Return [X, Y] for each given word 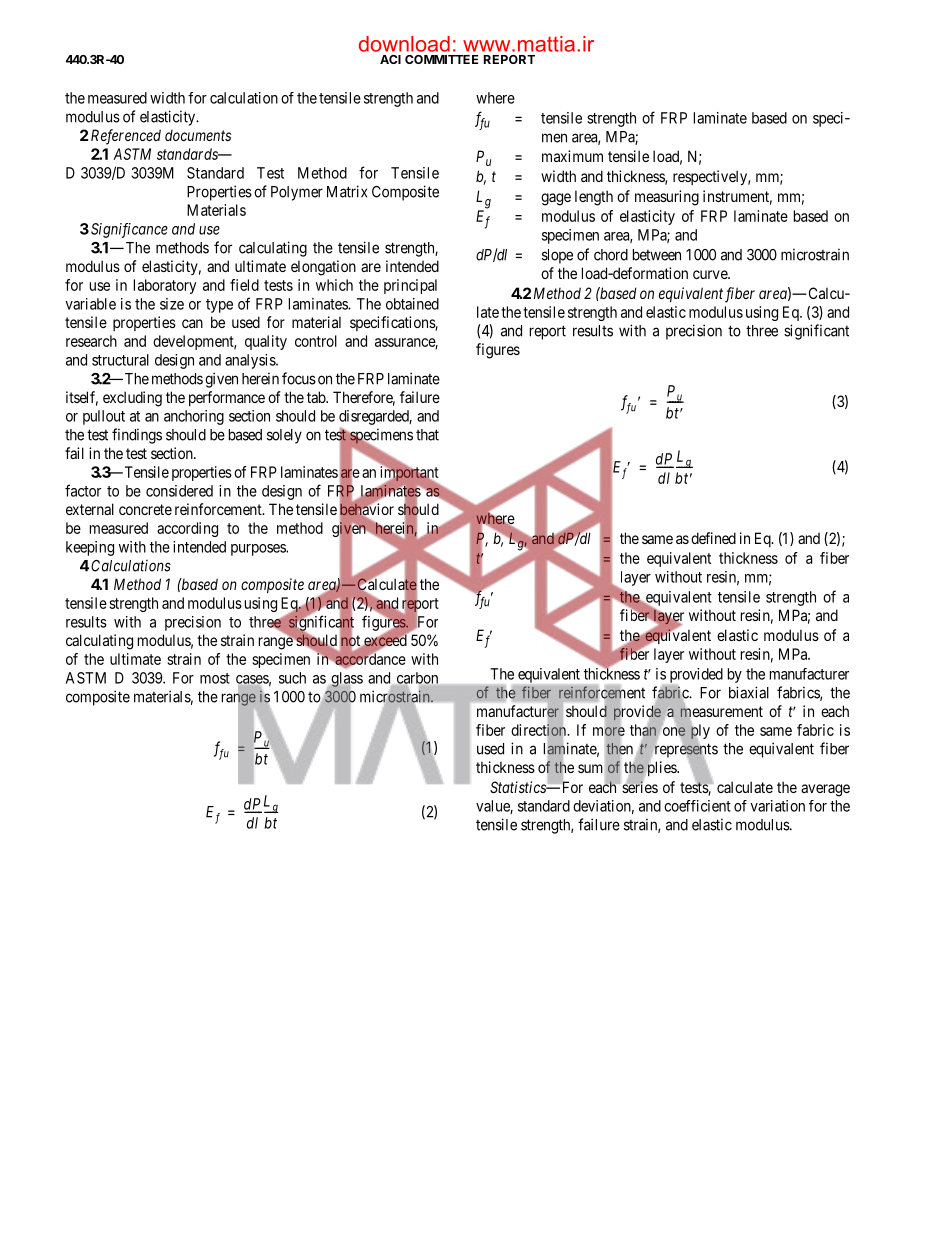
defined [713, 538]
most [215, 678]
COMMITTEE [441, 59]
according [187, 529]
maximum [572, 156]
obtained [412, 304]
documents [198, 135]
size [172, 304]
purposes [259, 550]
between [657, 255]
